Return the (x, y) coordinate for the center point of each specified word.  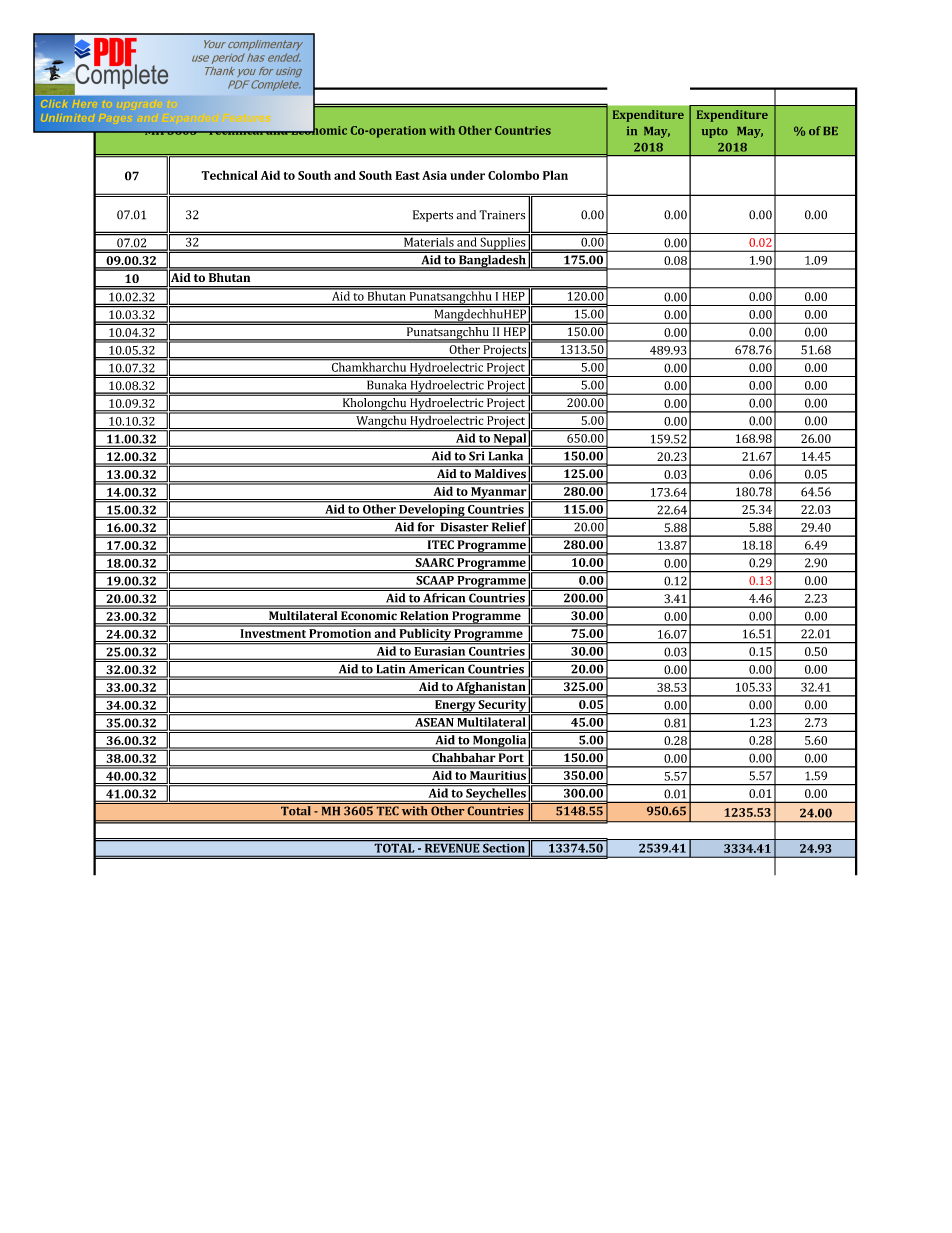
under (467, 175)
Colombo (513, 175)
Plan (555, 175)
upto (715, 132)
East (407, 175)
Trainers (502, 215)
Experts (433, 216)
